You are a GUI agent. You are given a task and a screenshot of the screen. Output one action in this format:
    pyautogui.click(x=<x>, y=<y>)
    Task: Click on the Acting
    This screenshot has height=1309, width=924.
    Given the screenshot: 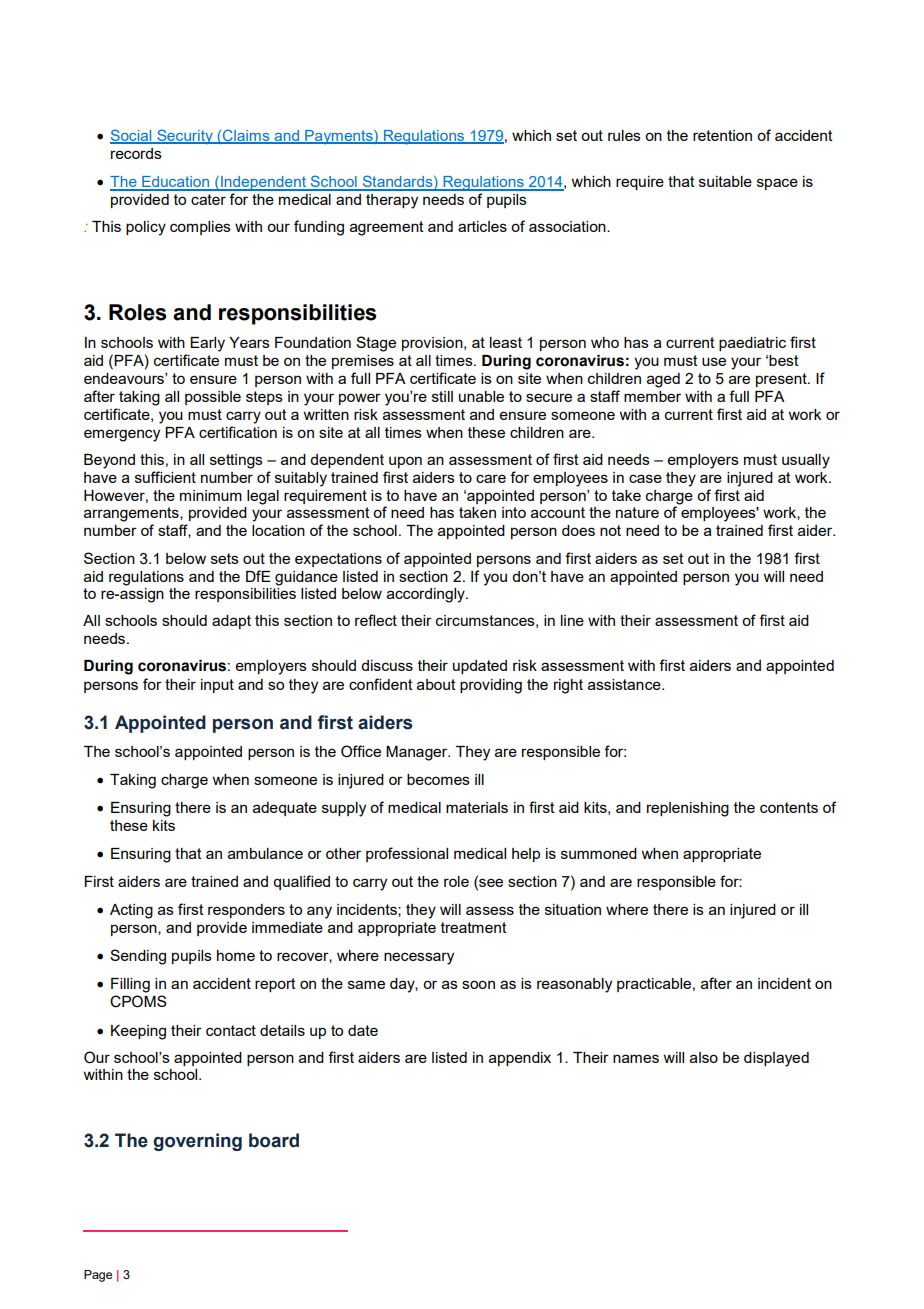 What is the action you would take?
    pyautogui.click(x=131, y=911)
